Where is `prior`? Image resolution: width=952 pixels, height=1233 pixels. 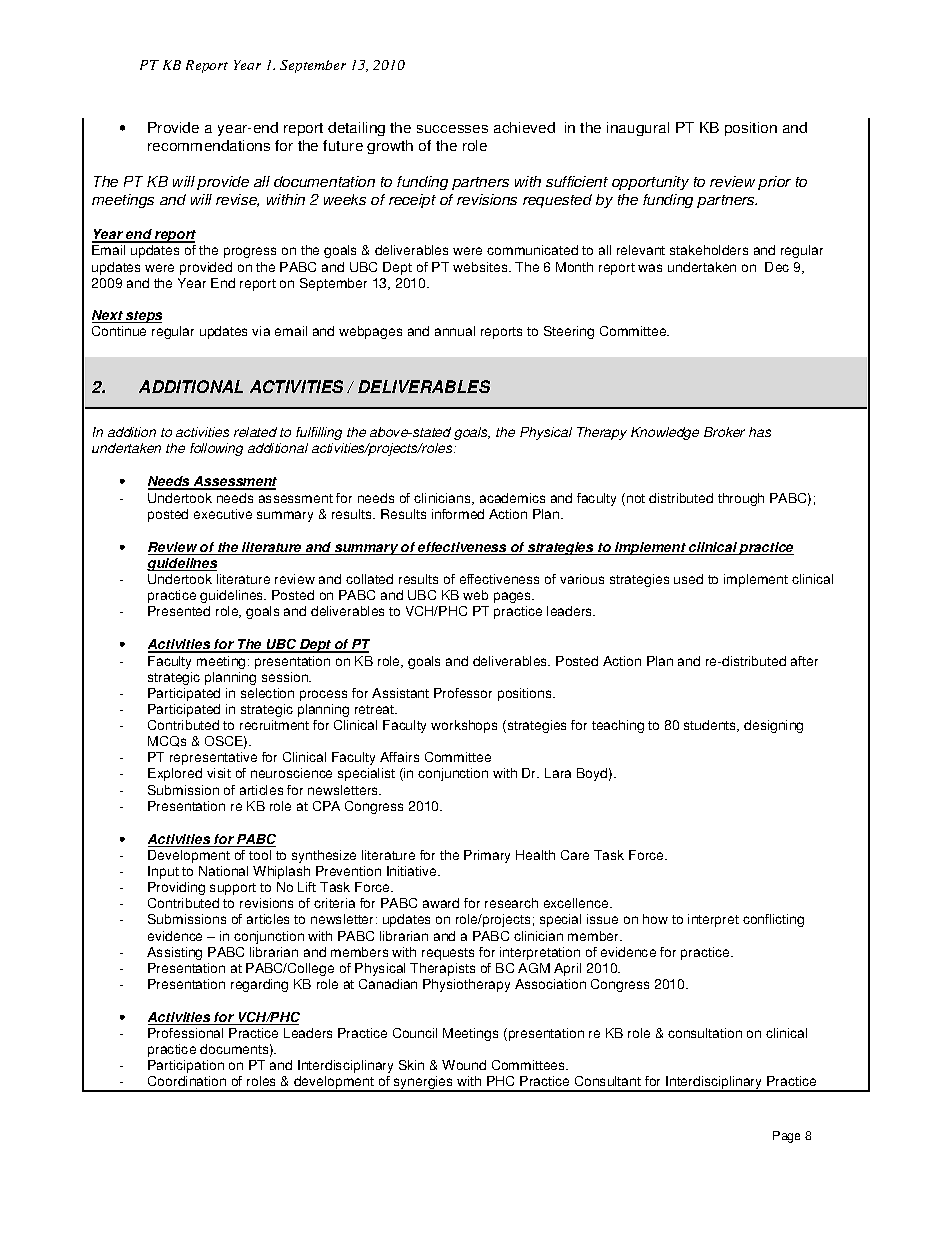
prior is located at coordinates (774, 183).
